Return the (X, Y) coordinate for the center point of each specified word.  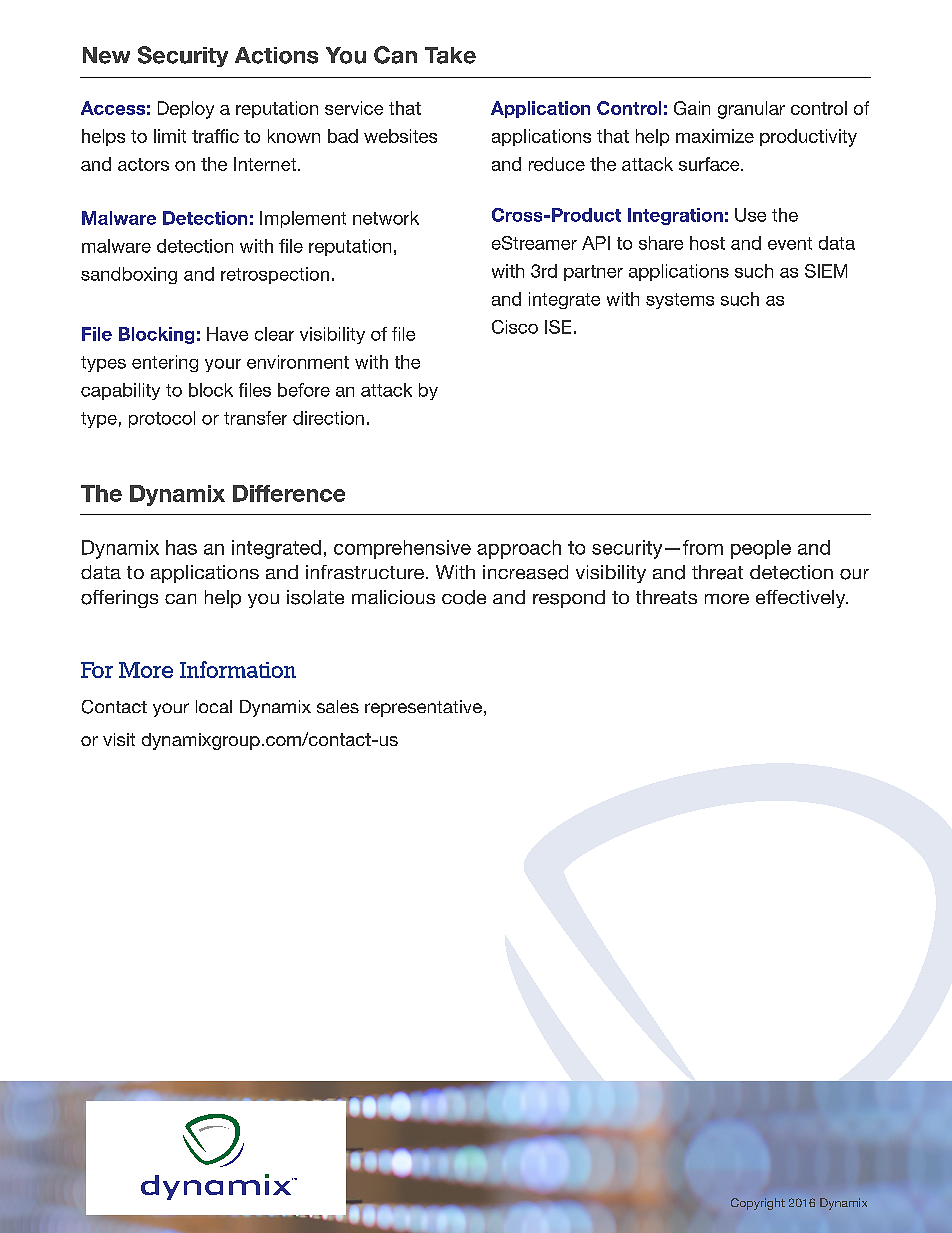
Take (450, 55)
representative (423, 708)
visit (119, 739)
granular (751, 110)
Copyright (758, 1204)
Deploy (186, 110)
